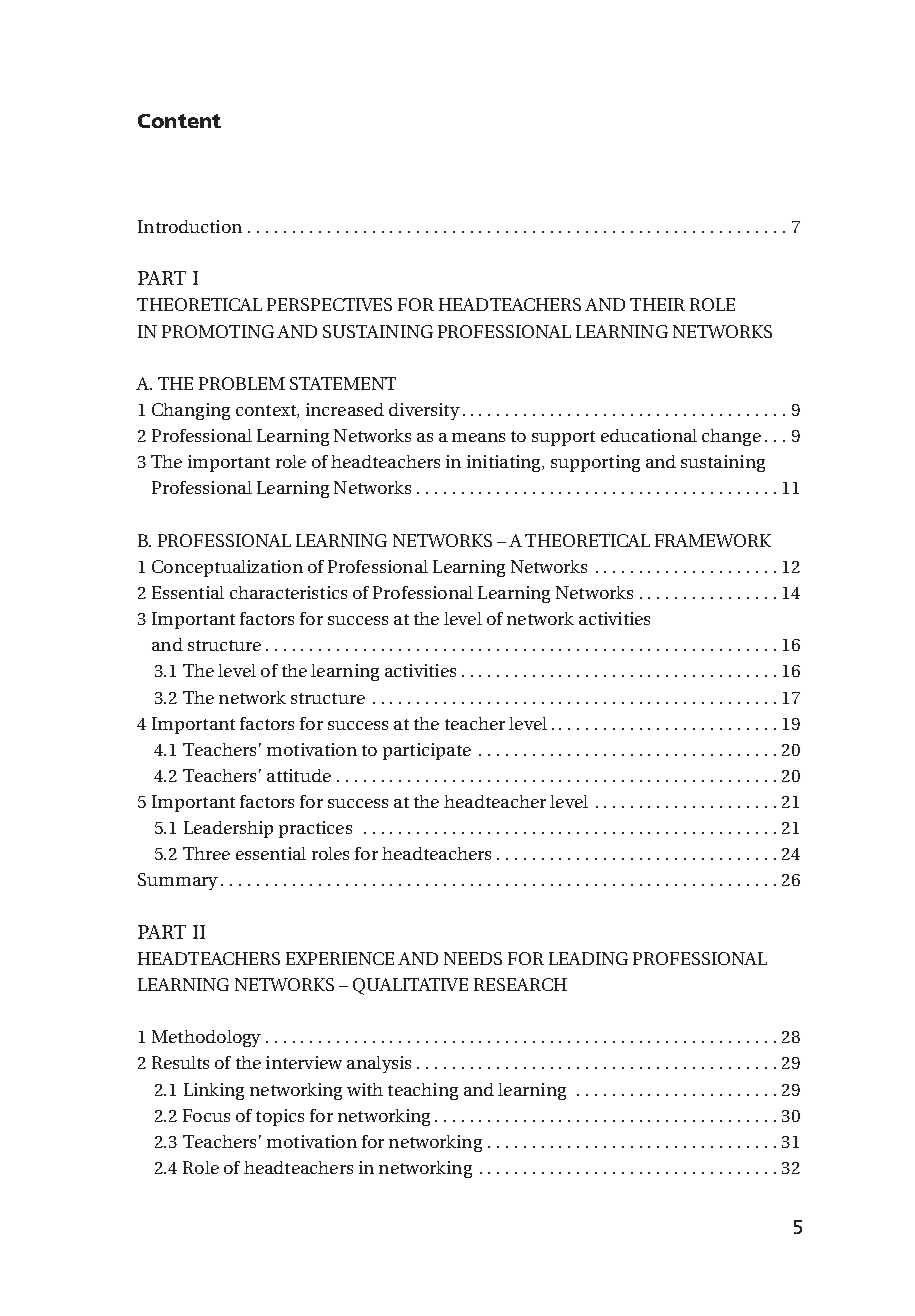 This screenshot has height=1316, width=915. I want to click on characteristics, so click(288, 592).
